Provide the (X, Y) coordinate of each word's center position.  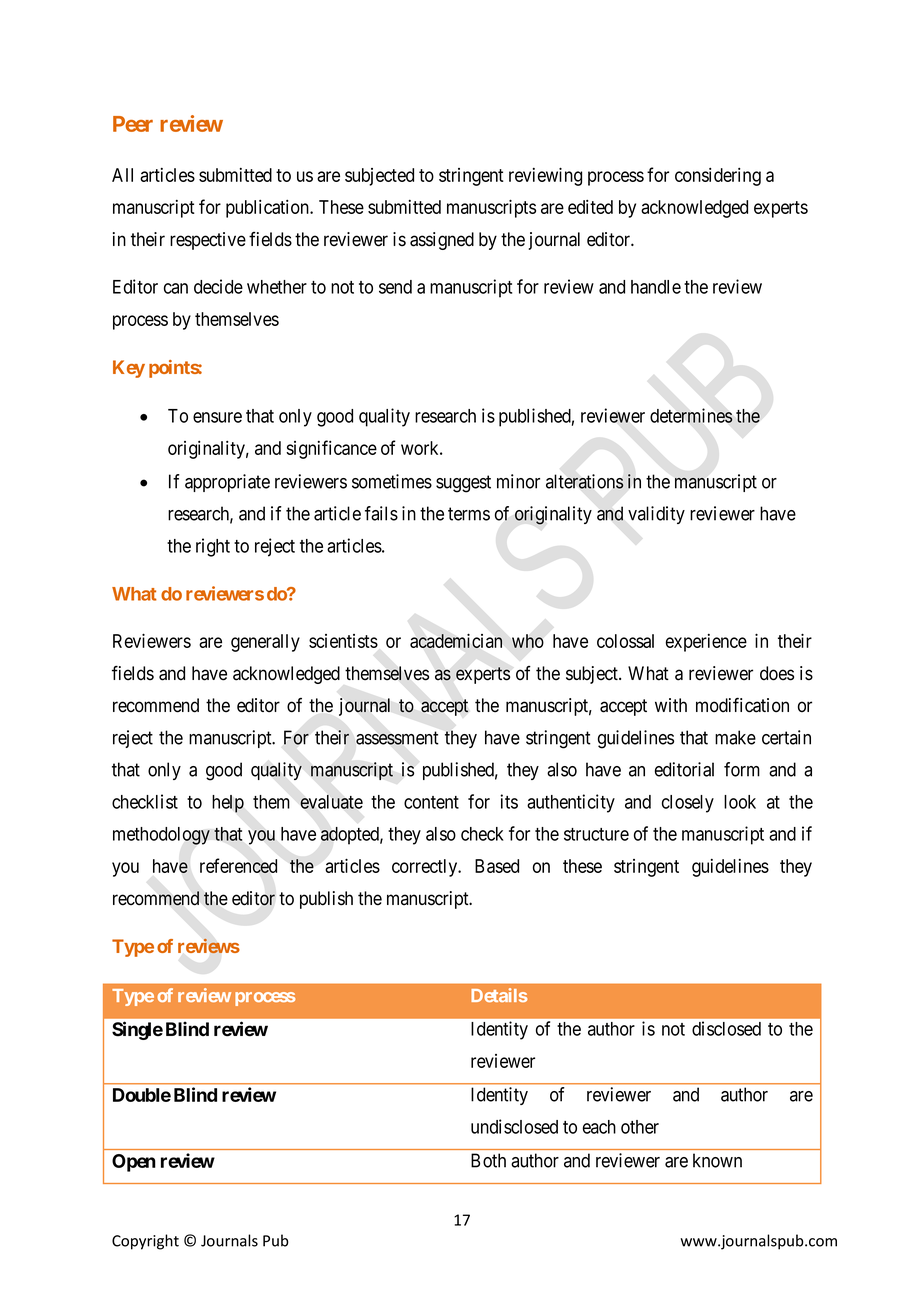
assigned (442, 241)
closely (688, 804)
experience (706, 643)
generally (265, 643)
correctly (426, 868)
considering (718, 177)
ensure (217, 417)
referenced (238, 865)
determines (691, 415)
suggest (463, 484)
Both (488, 1160)
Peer (133, 124)
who (528, 641)
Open (134, 1163)
